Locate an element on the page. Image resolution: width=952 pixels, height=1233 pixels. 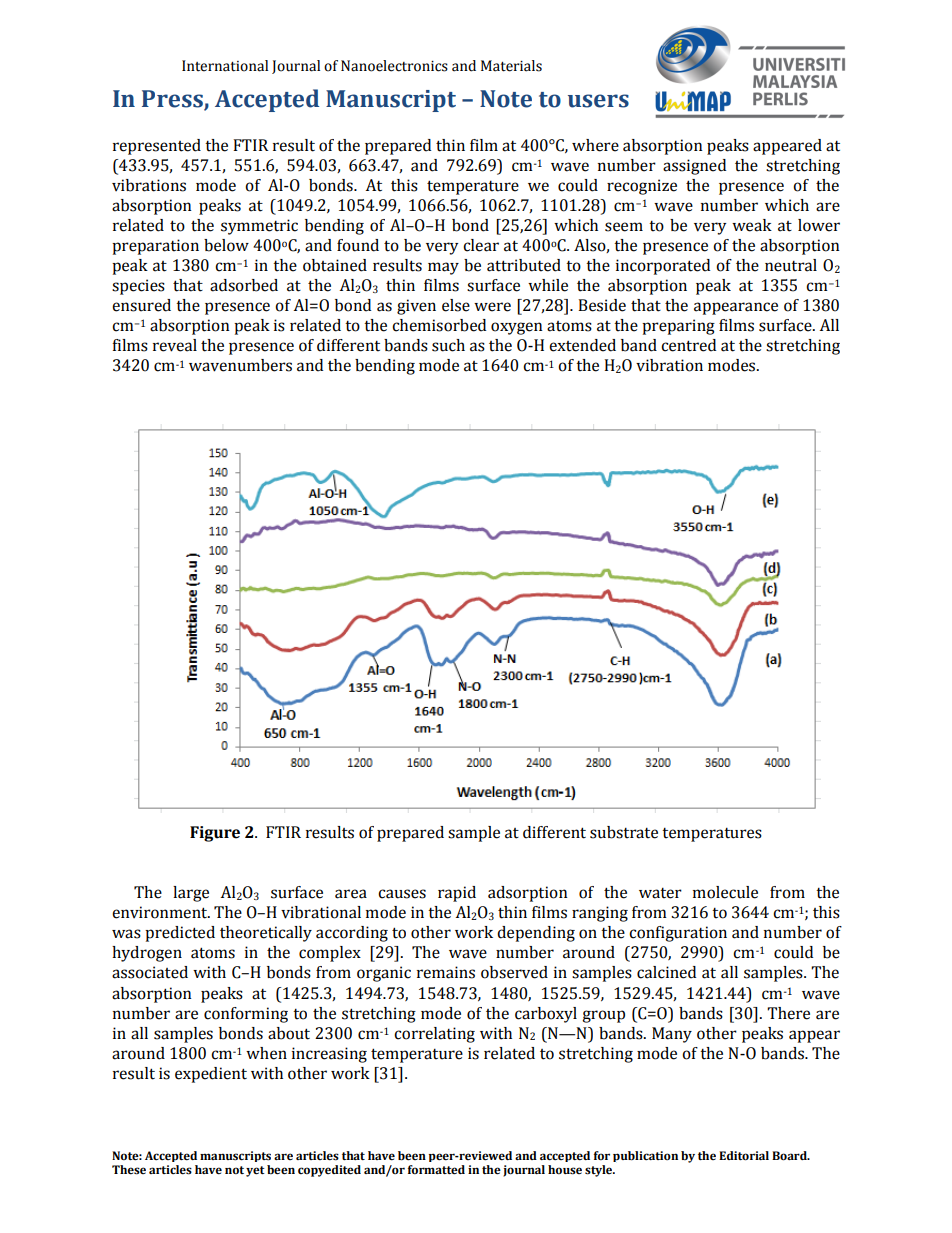
large is located at coordinates (191, 894).
